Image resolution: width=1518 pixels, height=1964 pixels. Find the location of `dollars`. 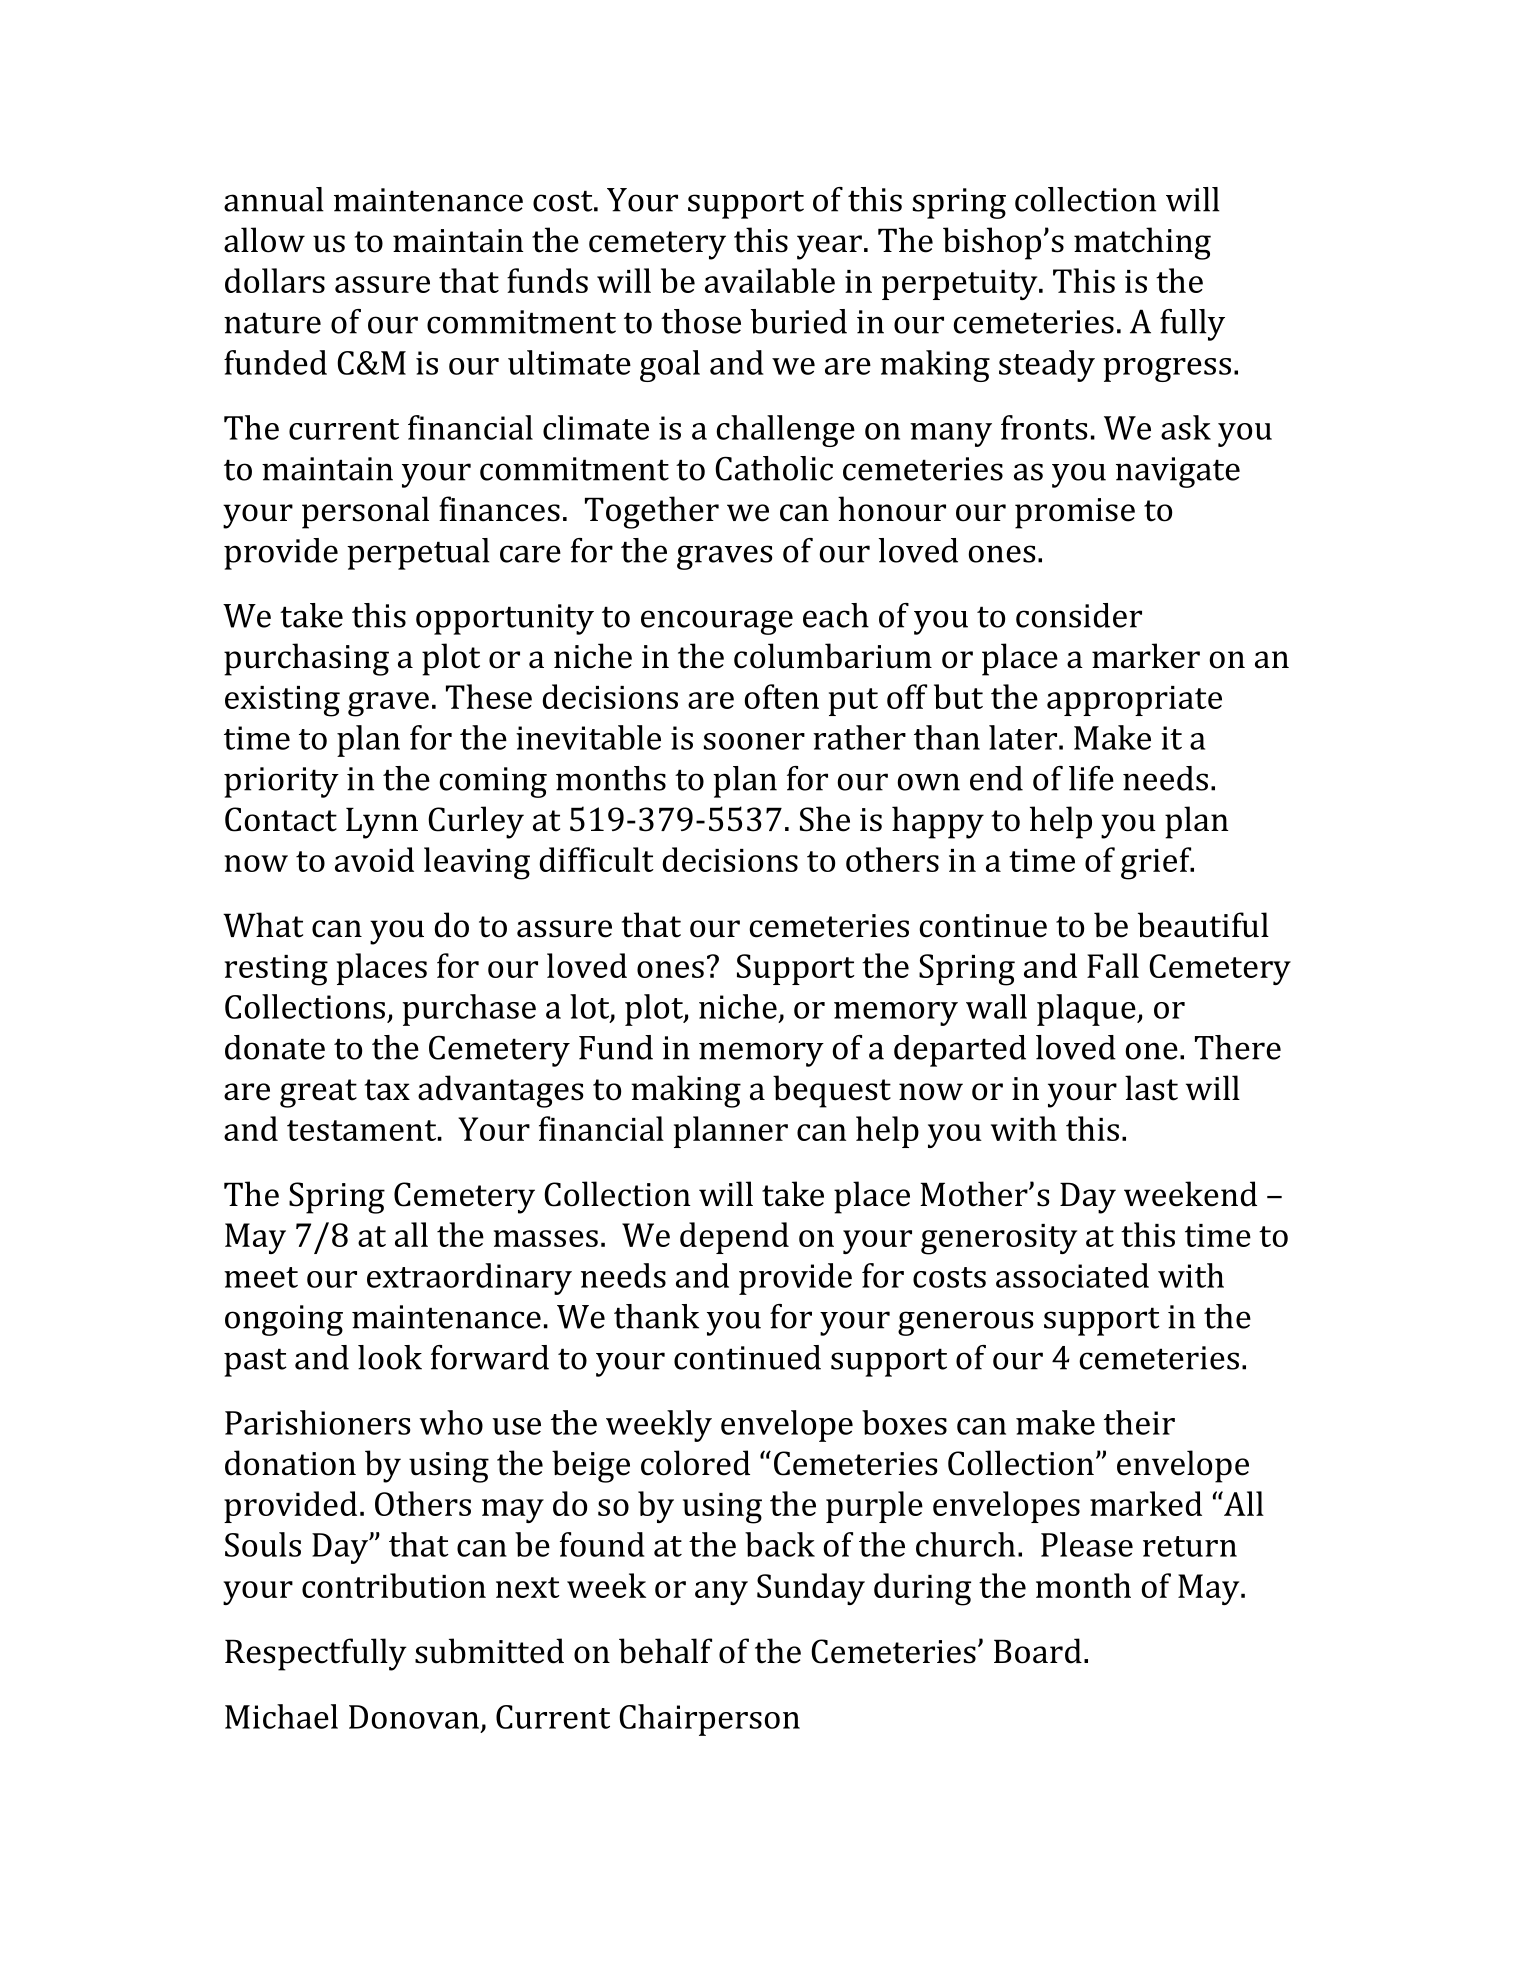

dollars is located at coordinates (275, 280).
